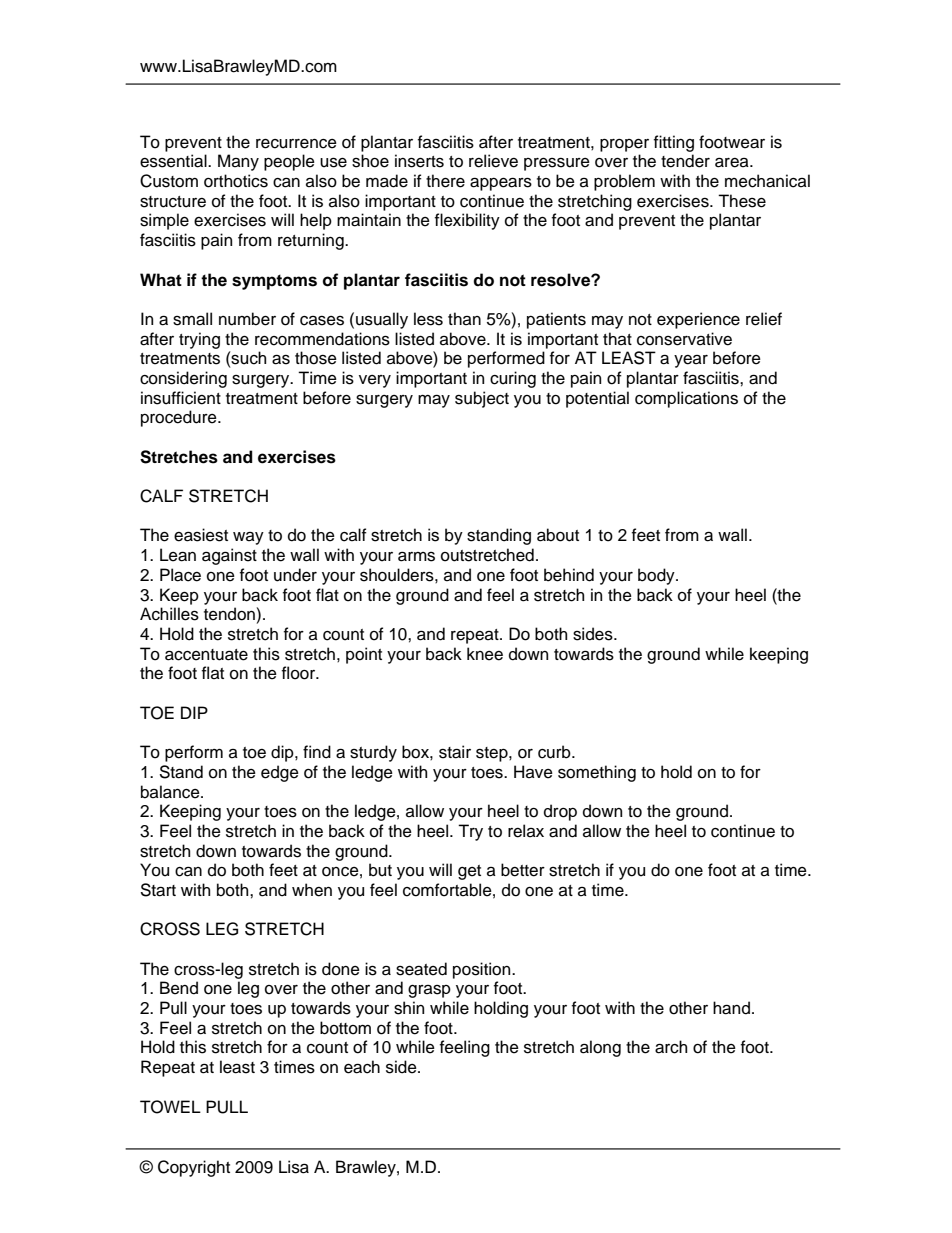 Image resolution: width=952 pixels, height=1233 pixels. I want to click on Copyright, so click(194, 1168).
